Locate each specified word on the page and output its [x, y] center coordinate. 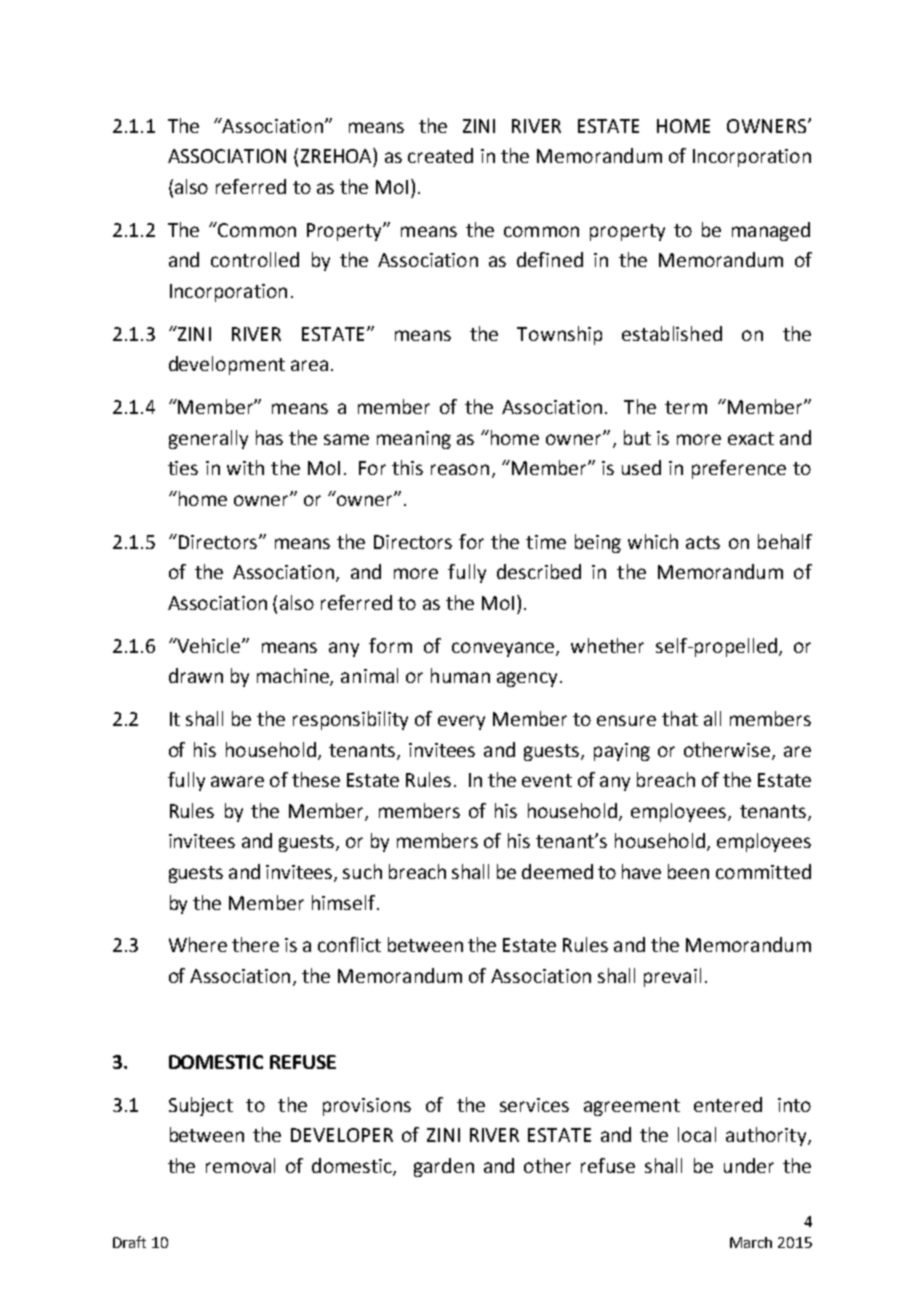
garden [444, 1167]
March [751, 1242]
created [440, 155]
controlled [255, 259]
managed [771, 231]
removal [240, 1165]
